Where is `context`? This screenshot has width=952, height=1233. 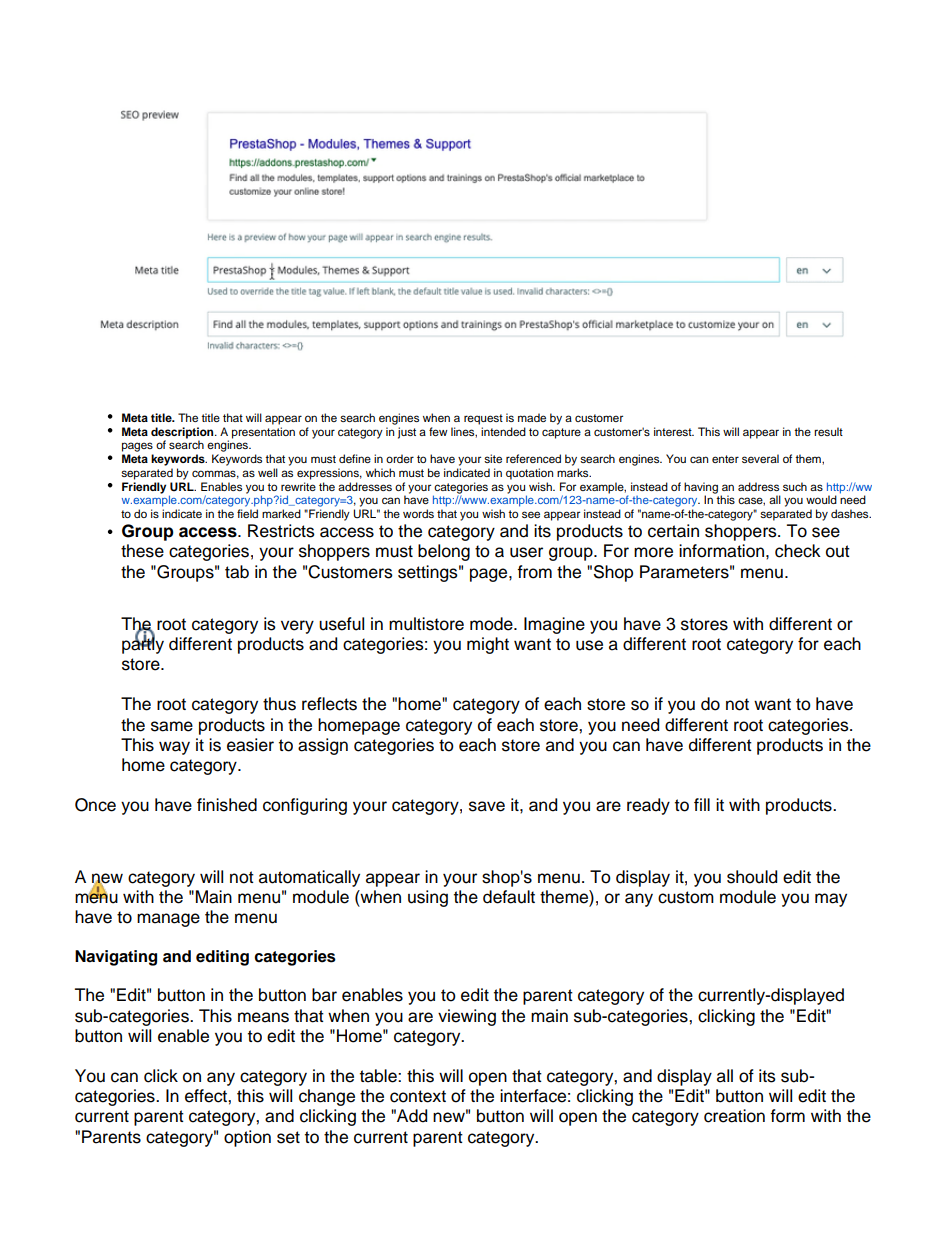
context is located at coordinates (418, 1096).
